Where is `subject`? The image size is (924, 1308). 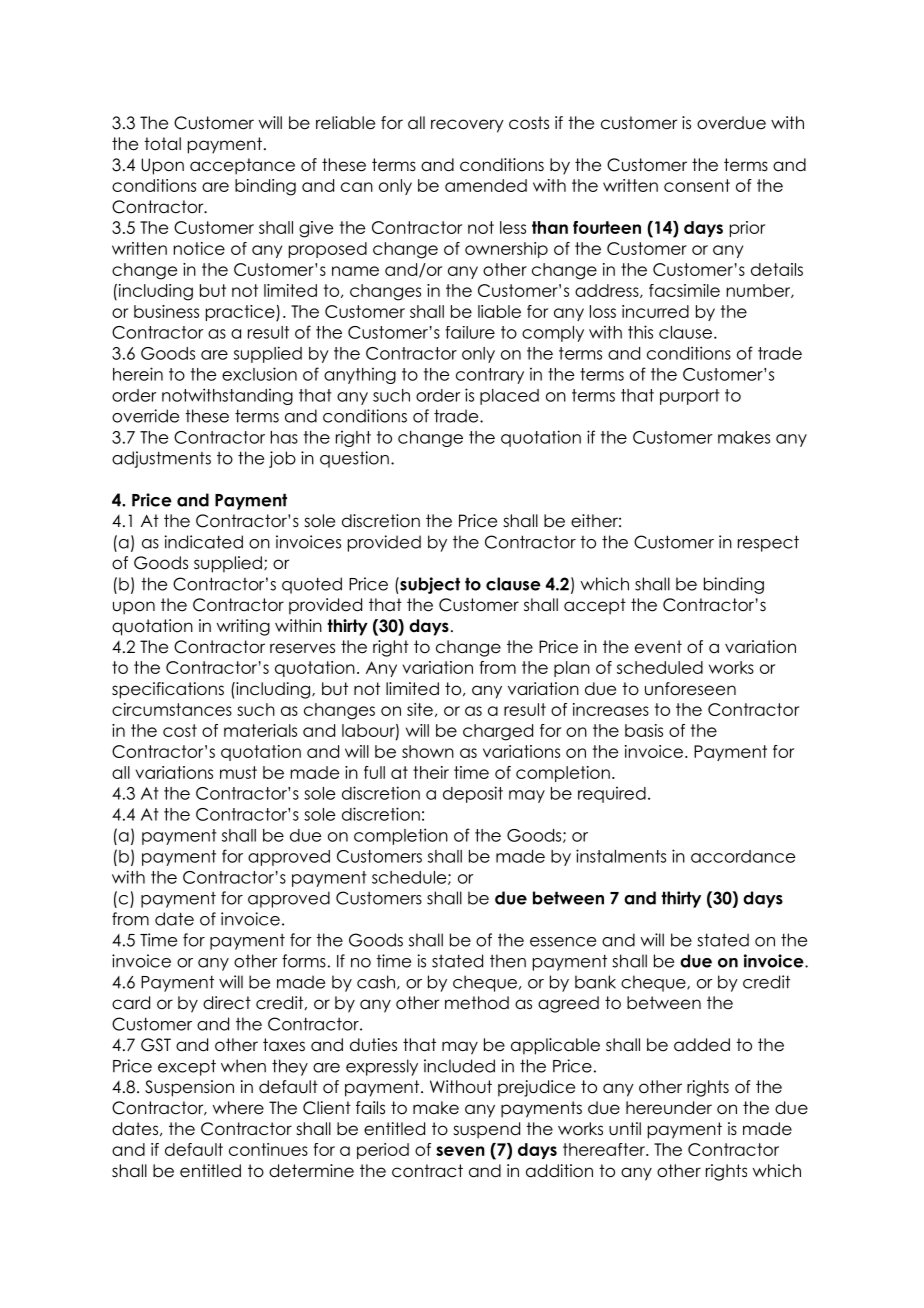 subject is located at coordinates (429, 585).
